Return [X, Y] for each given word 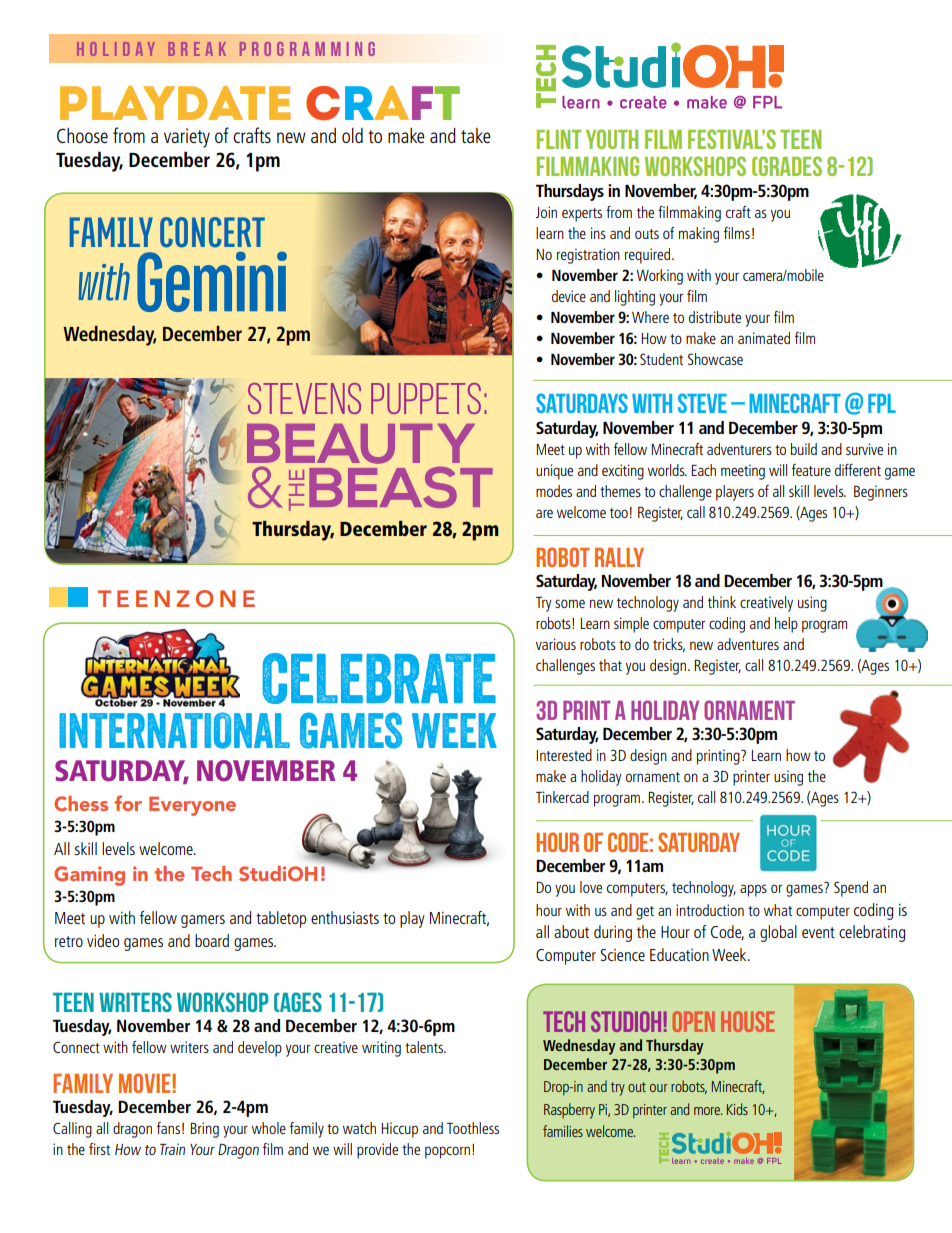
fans [168, 1128]
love [591, 887]
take [476, 135]
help [786, 625]
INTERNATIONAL [174, 730]
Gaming [89, 876]
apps [753, 890]
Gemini [212, 281]
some [570, 603]
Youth [612, 139]
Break [197, 49]
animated [764, 338]
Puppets [426, 398]
